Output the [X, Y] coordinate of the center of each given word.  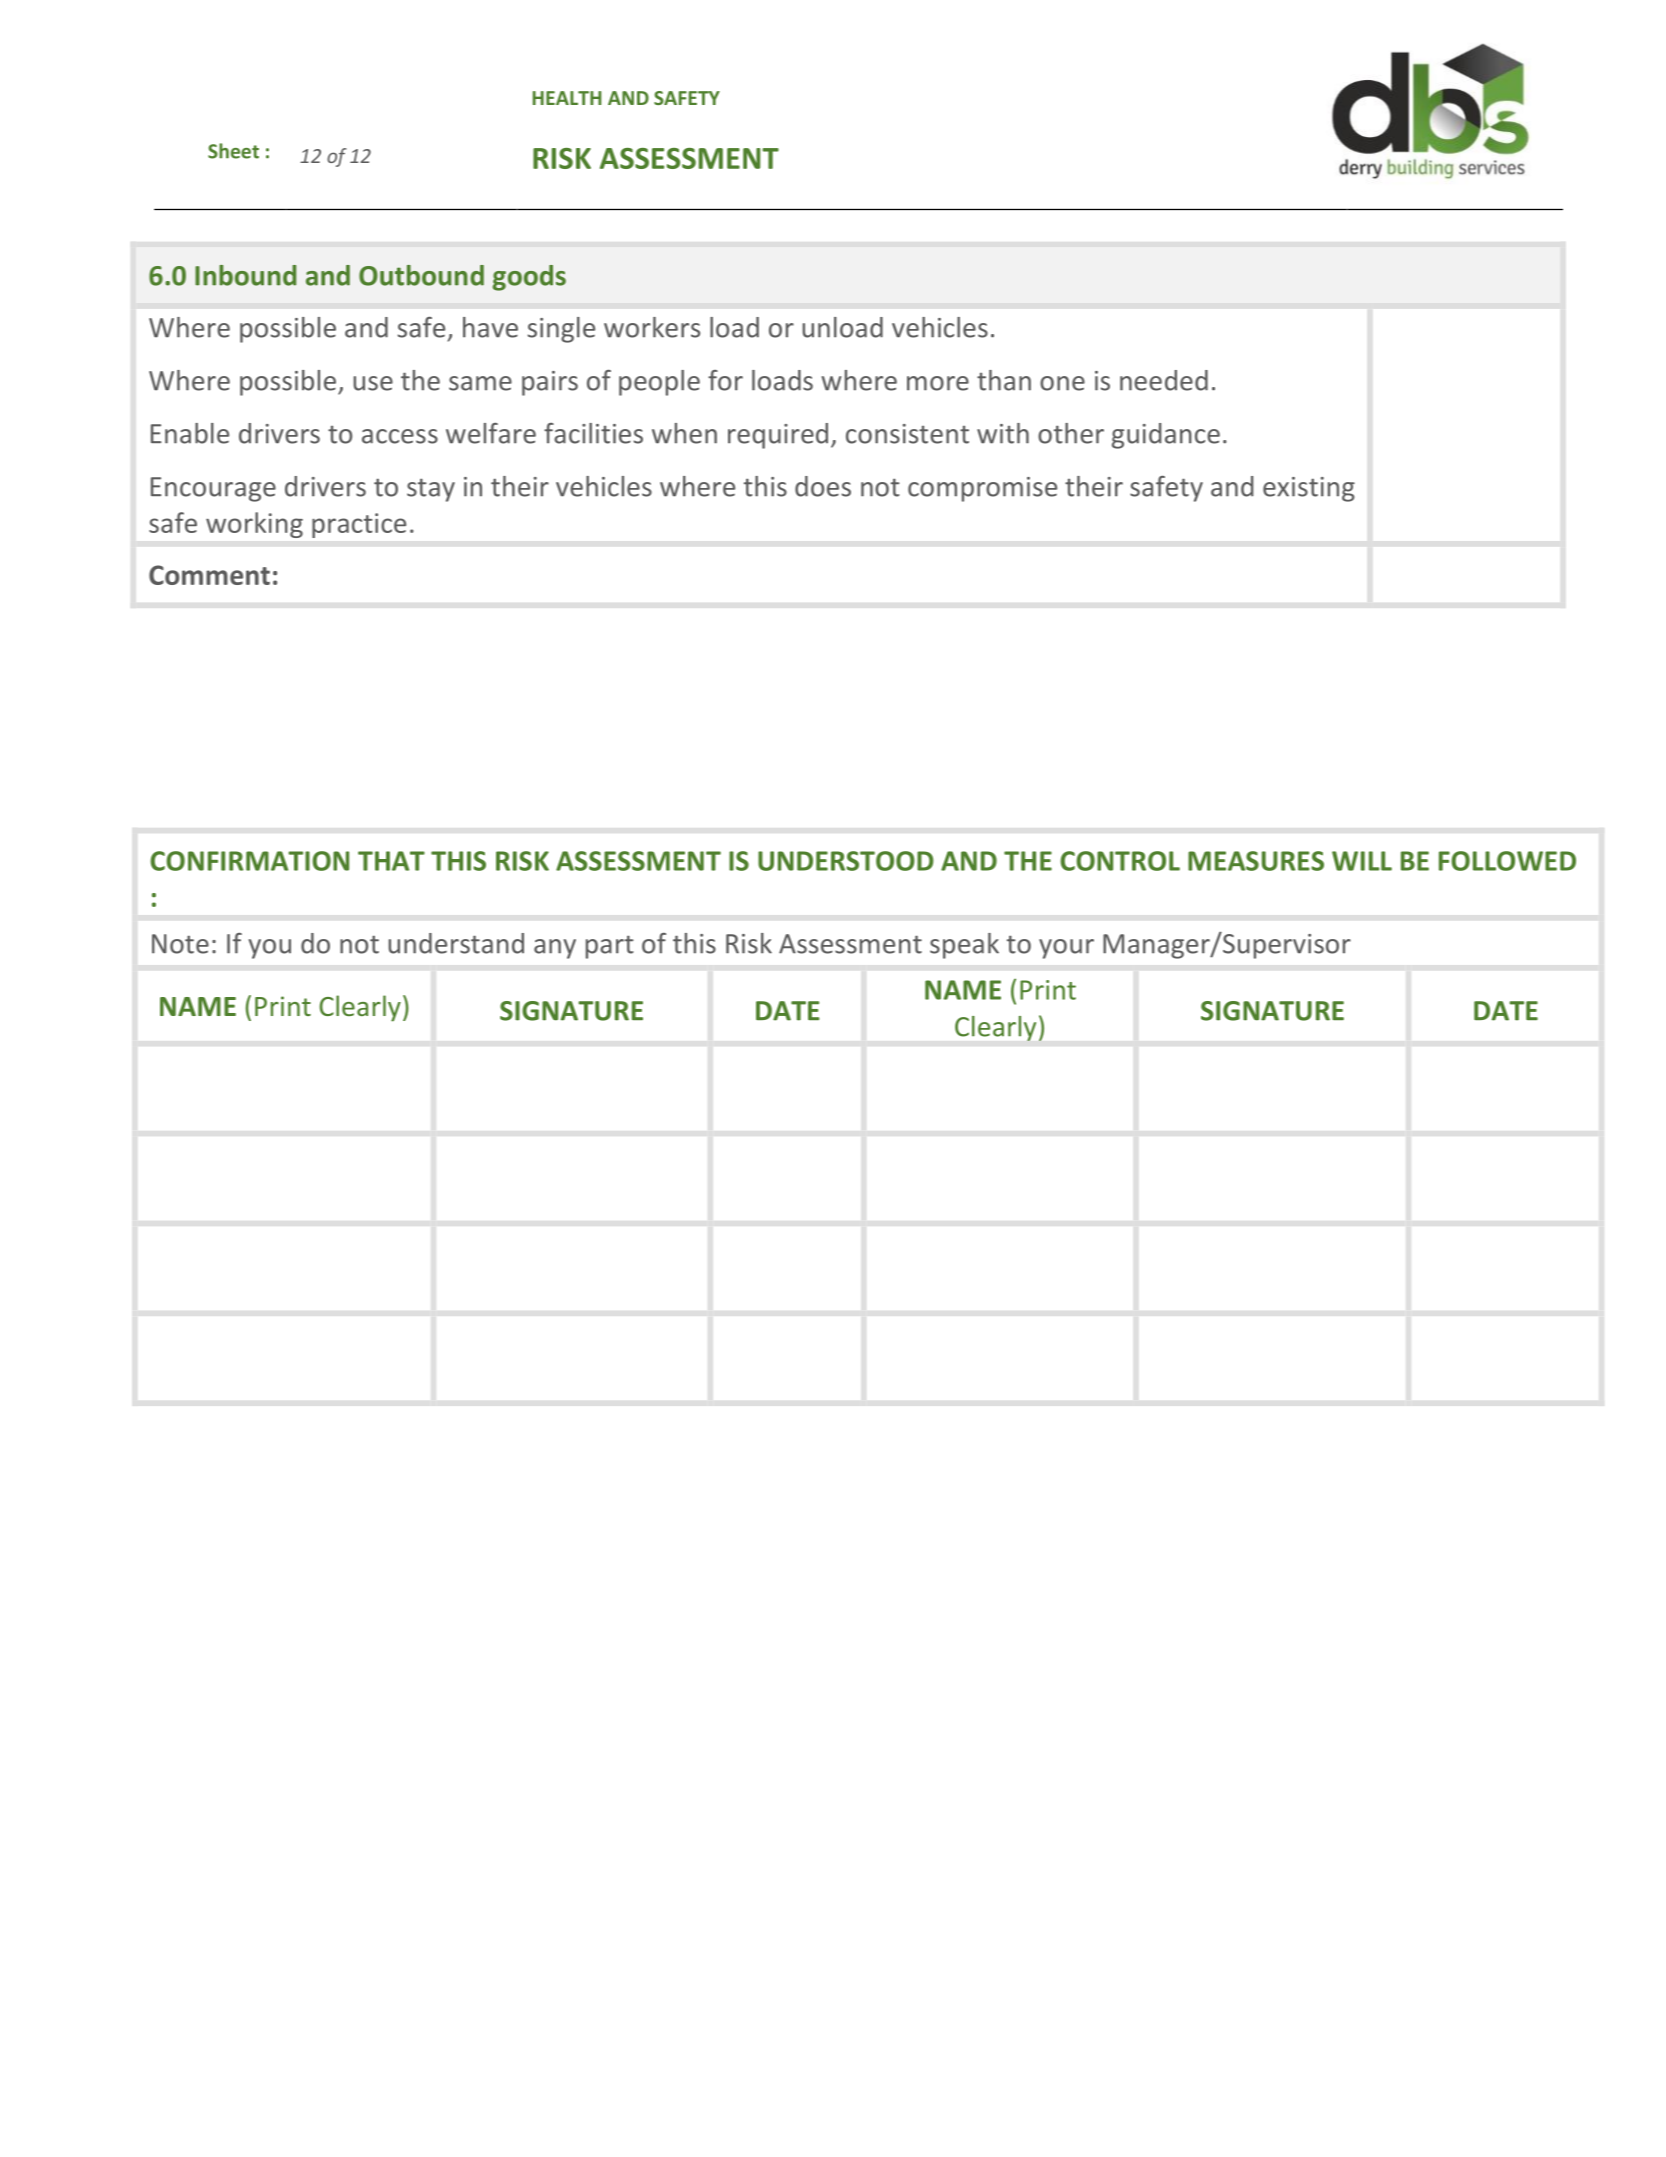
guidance [1166, 436]
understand [456, 943]
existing [1309, 489]
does [823, 486]
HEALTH [567, 98]
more [938, 383]
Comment [209, 575]
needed [1164, 380]
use [373, 383]
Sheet [233, 151]
